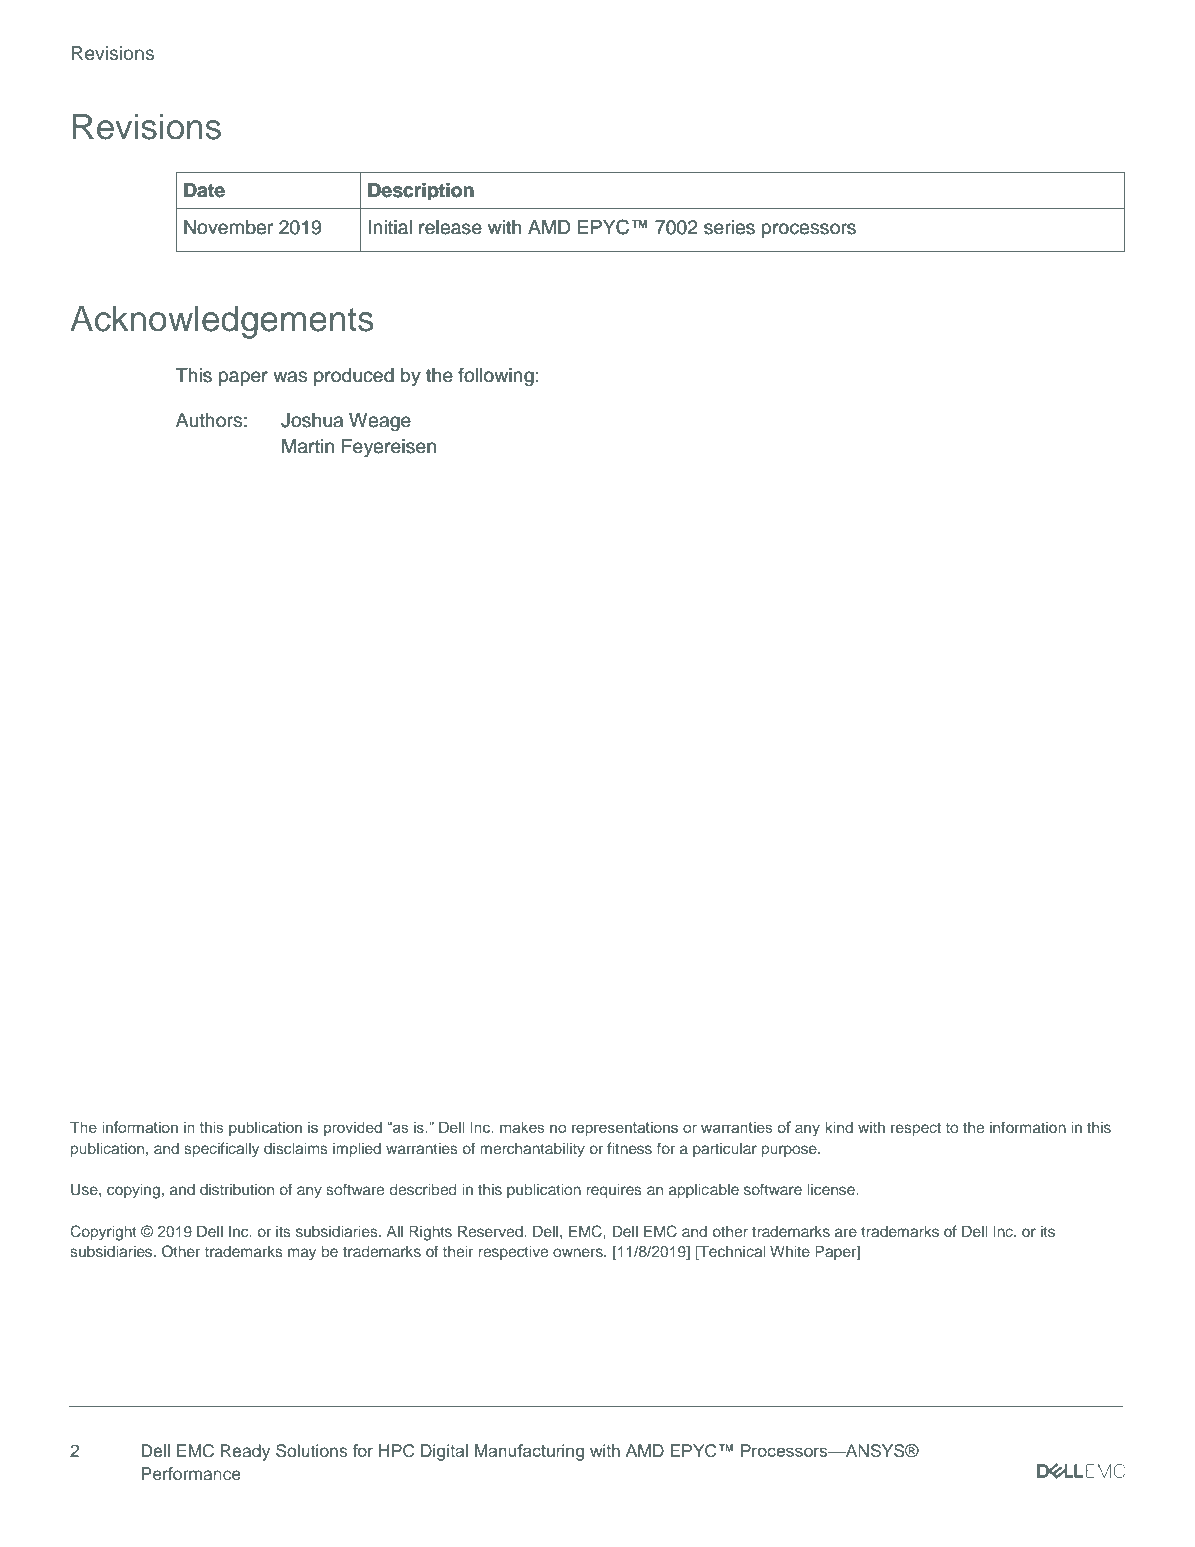 This document has width=1195, height=1547. What do you see at coordinates (729, 227) in the document?
I see `series` at bounding box center [729, 227].
